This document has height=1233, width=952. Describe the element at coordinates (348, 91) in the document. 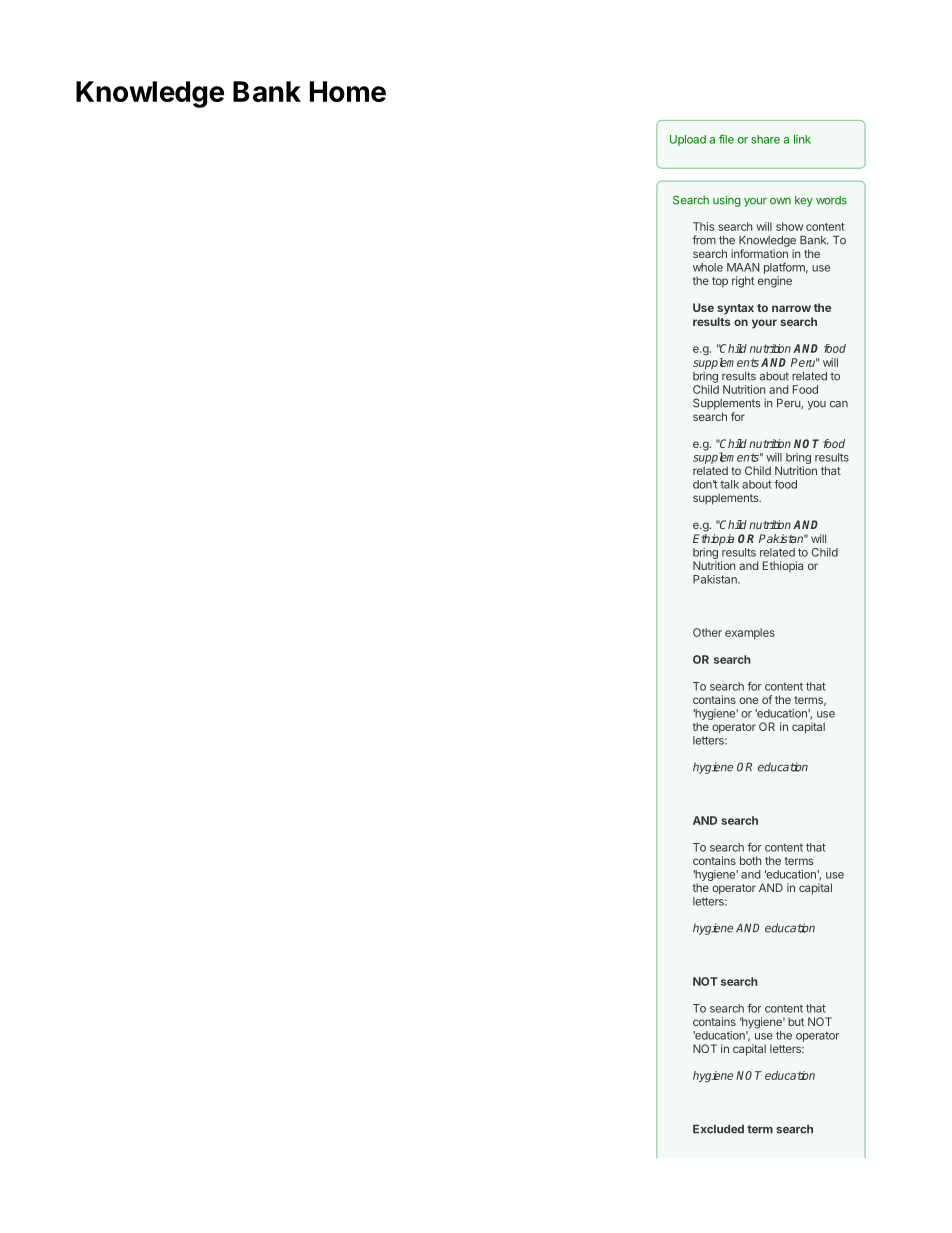

I see `Home` at that location.
